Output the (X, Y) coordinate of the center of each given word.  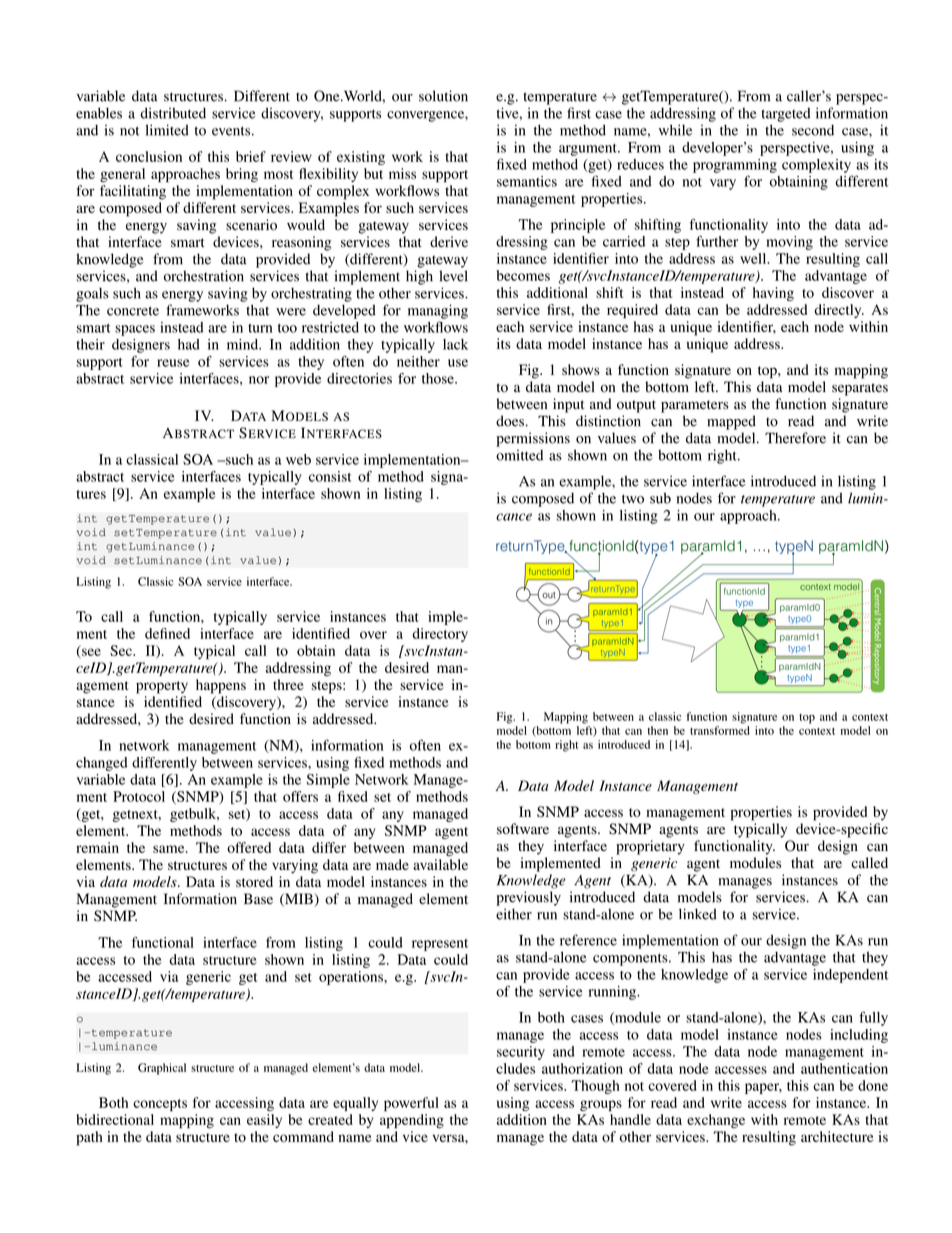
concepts (160, 1105)
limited (167, 130)
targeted (785, 115)
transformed (720, 730)
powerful (411, 1104)
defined (167, 633)
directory (440, 635)
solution (443, 96)
